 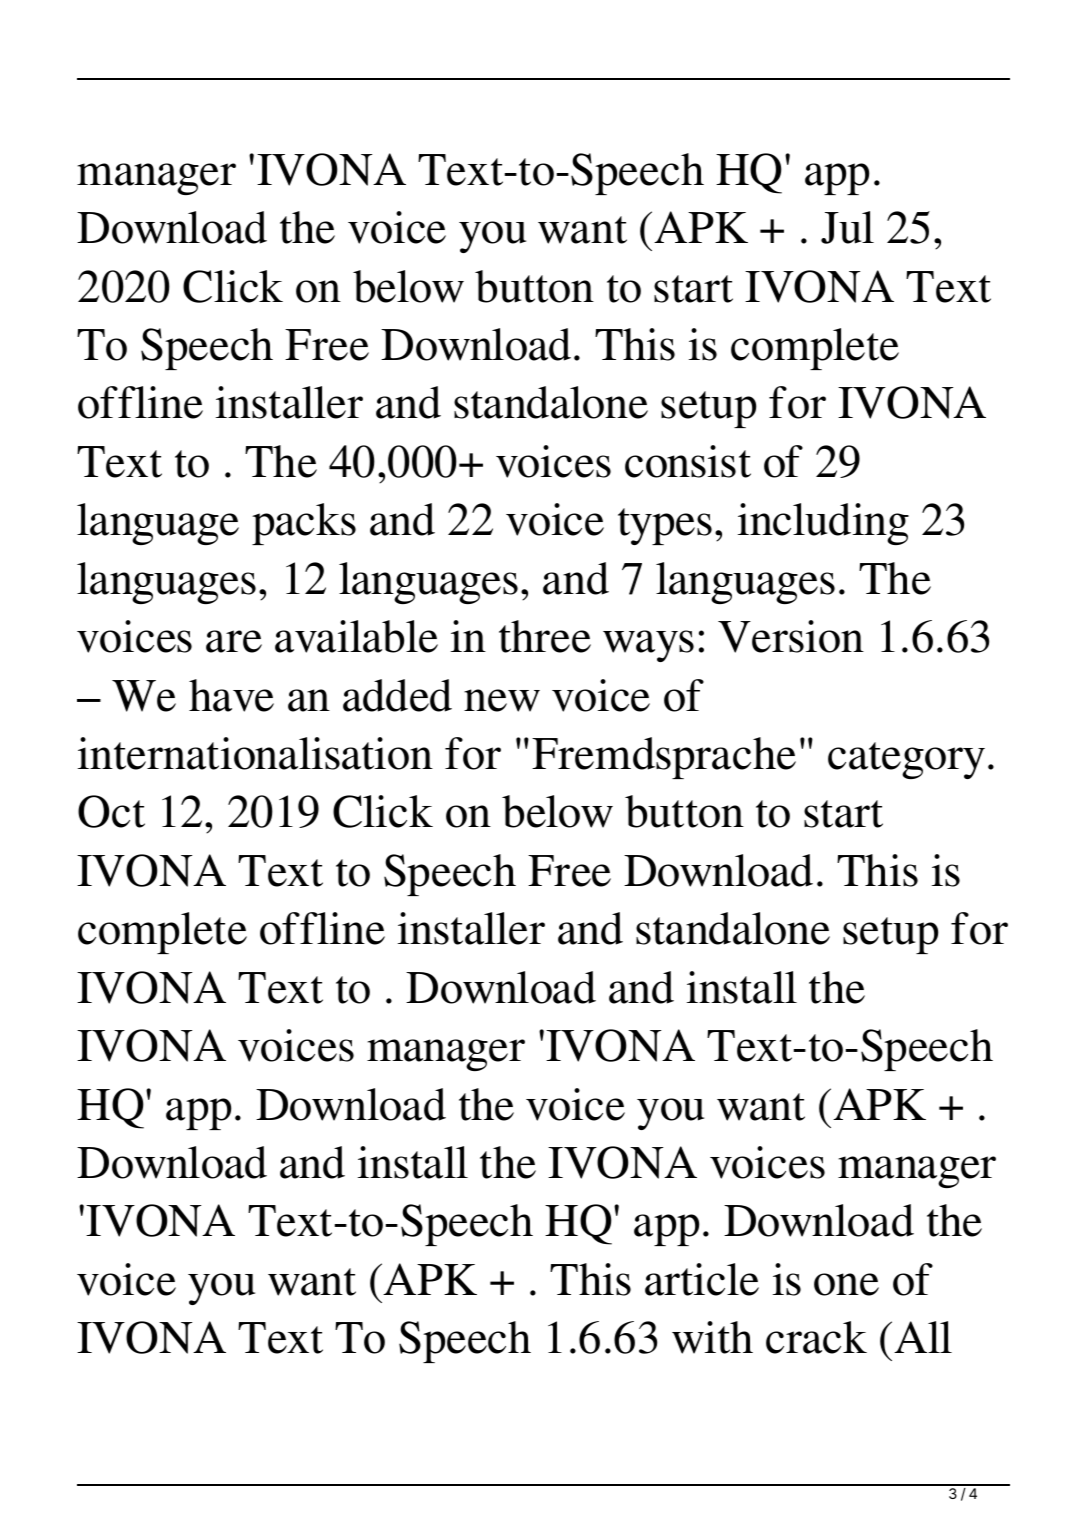 What do you see at coordinates (304, 524) in the screenshot?
I see `packs` at bounding box center [304, 524].
